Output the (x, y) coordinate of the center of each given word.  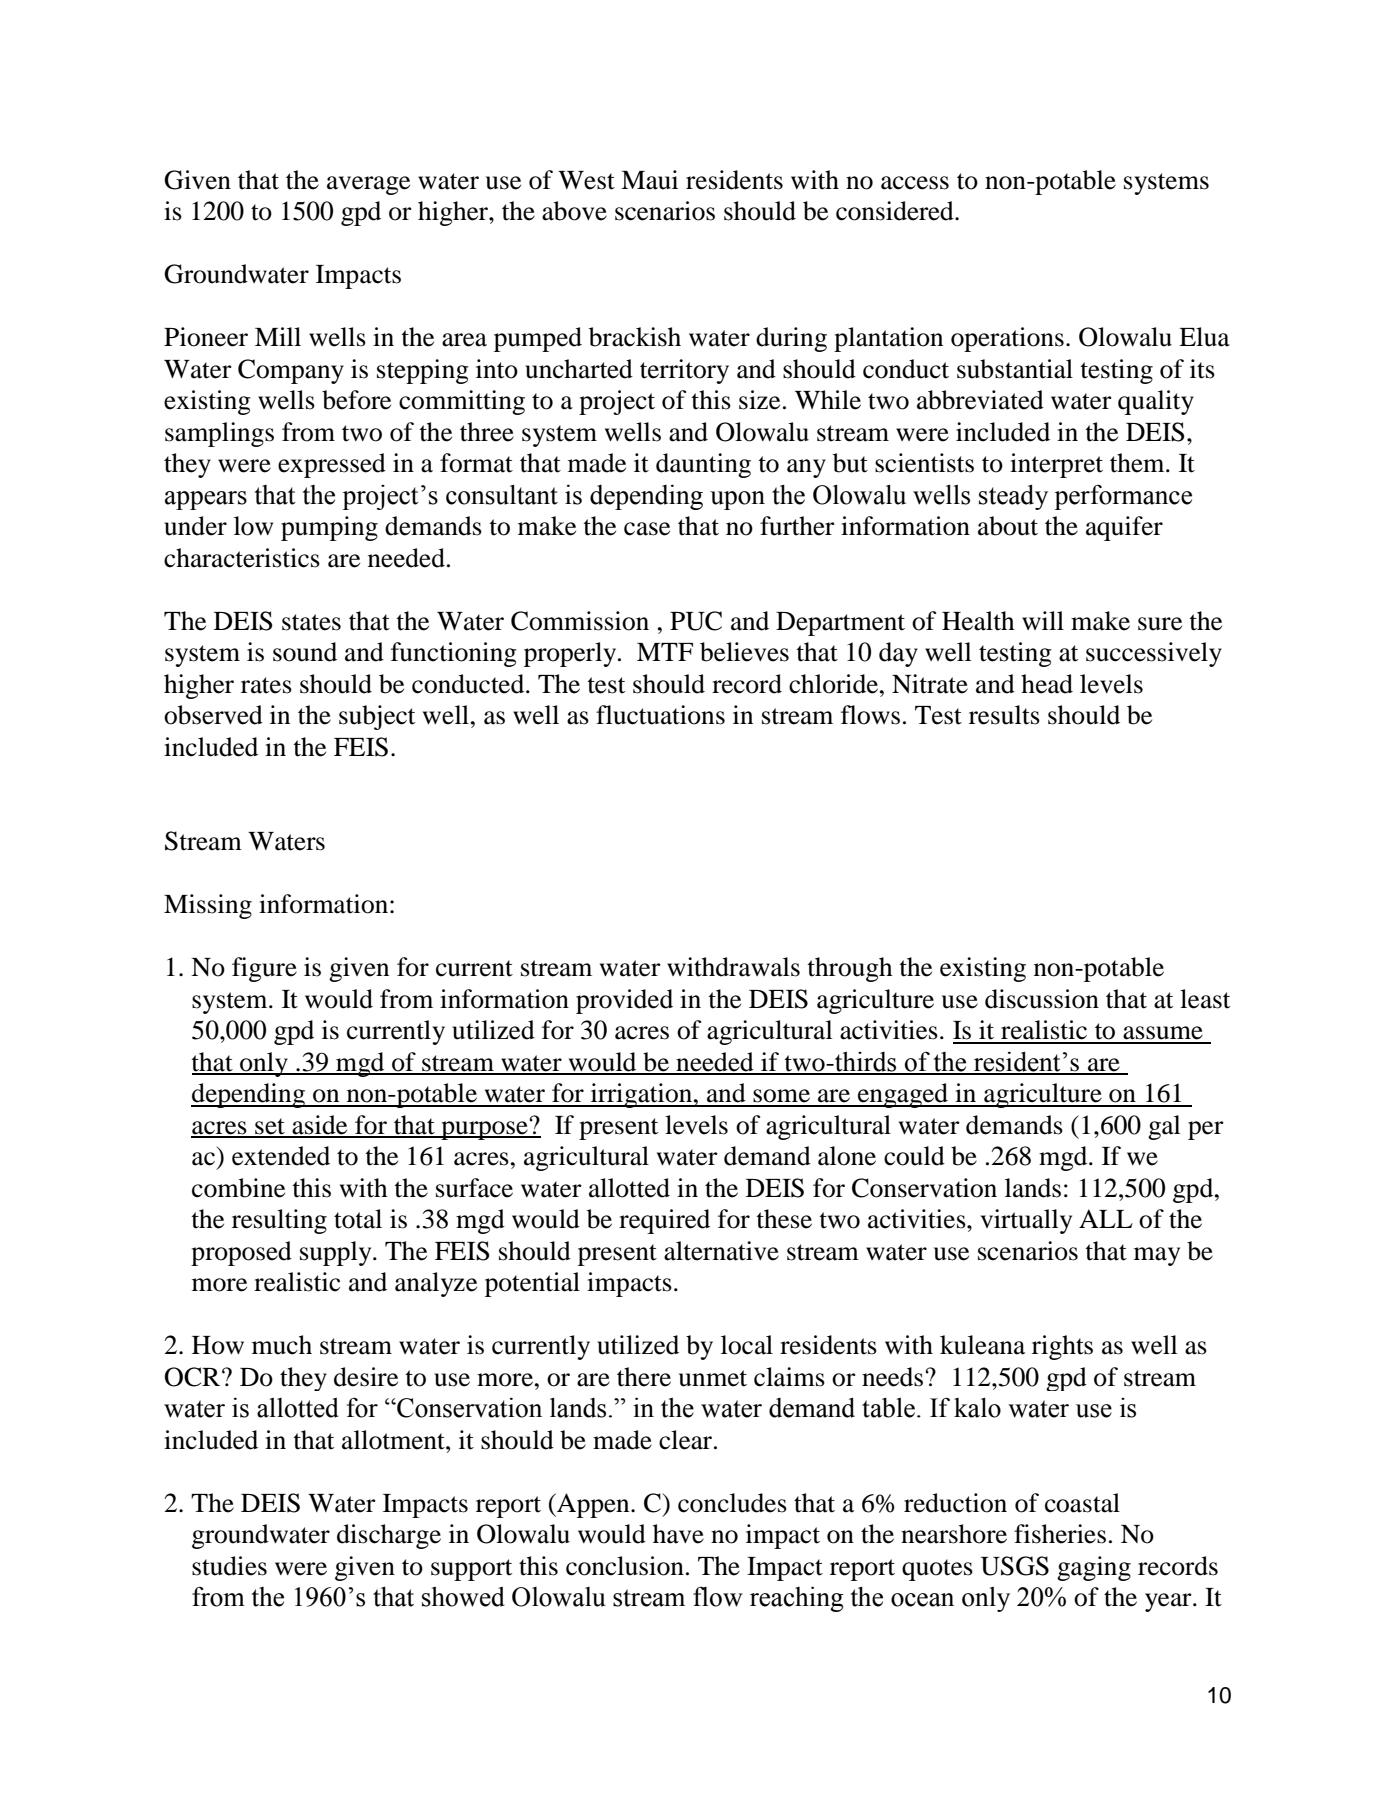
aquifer (1124, 528)
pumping (329, 528)
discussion (1042, 999)
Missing (208, 906)
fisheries (1060, 1534)
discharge (389, 1536)
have (678, 1534)
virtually (1026, 1221)
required (664, 1221)
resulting (279, 1221)
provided (624, 1001)
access (915, 183)
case (647, 529)
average (368, 185)
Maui (649, 180)
